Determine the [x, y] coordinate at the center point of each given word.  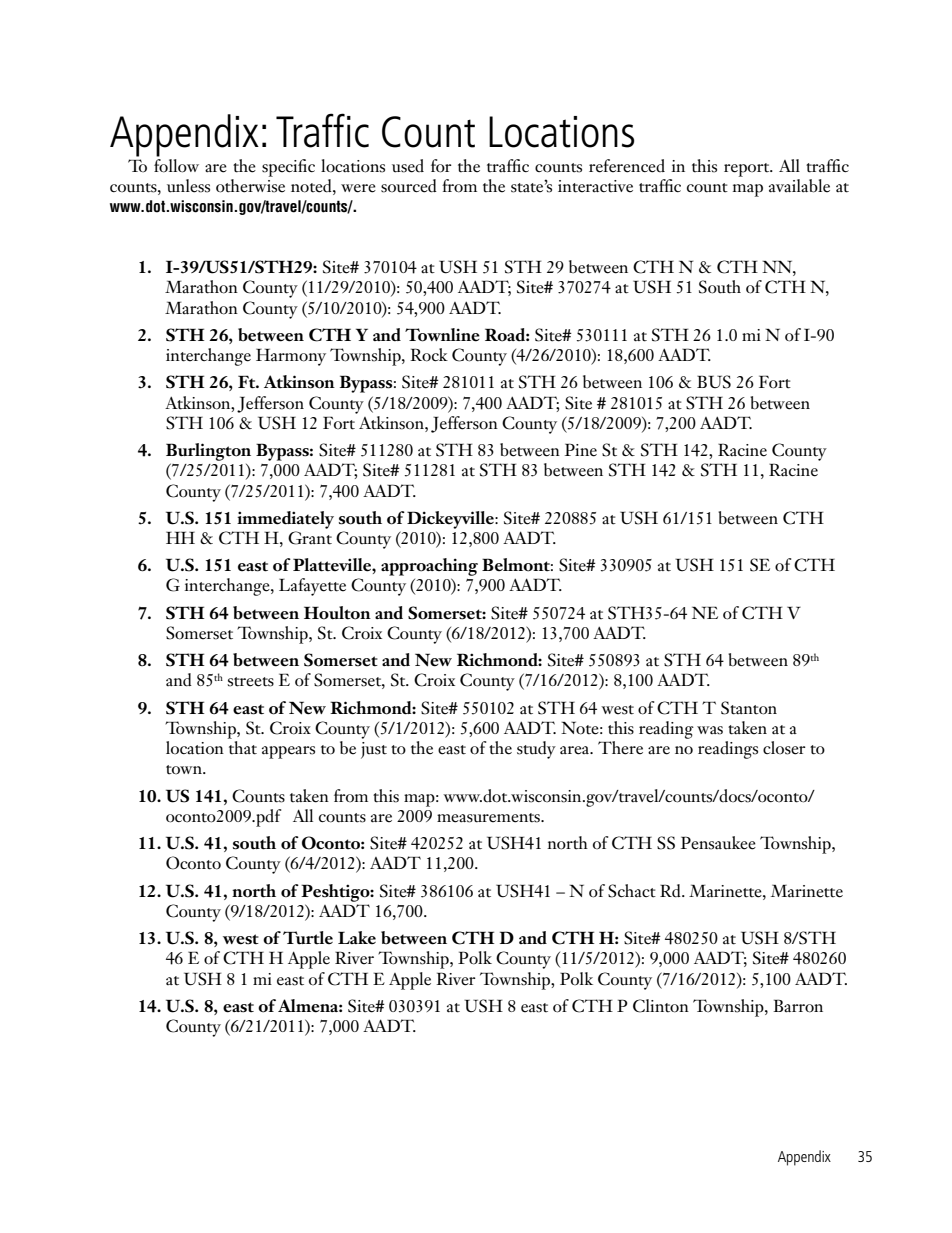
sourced [409, 186]
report [748, 170]
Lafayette [312, 587]
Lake [357, 938]
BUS [714, 382]
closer [784, 748]
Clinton [661, 1006]
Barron [798, 1006]
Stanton [749, 708]
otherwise [250, 186]
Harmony [291, 357]
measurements [489, 818]
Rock [429, 355]
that [243, 748]
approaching [429, 567]
